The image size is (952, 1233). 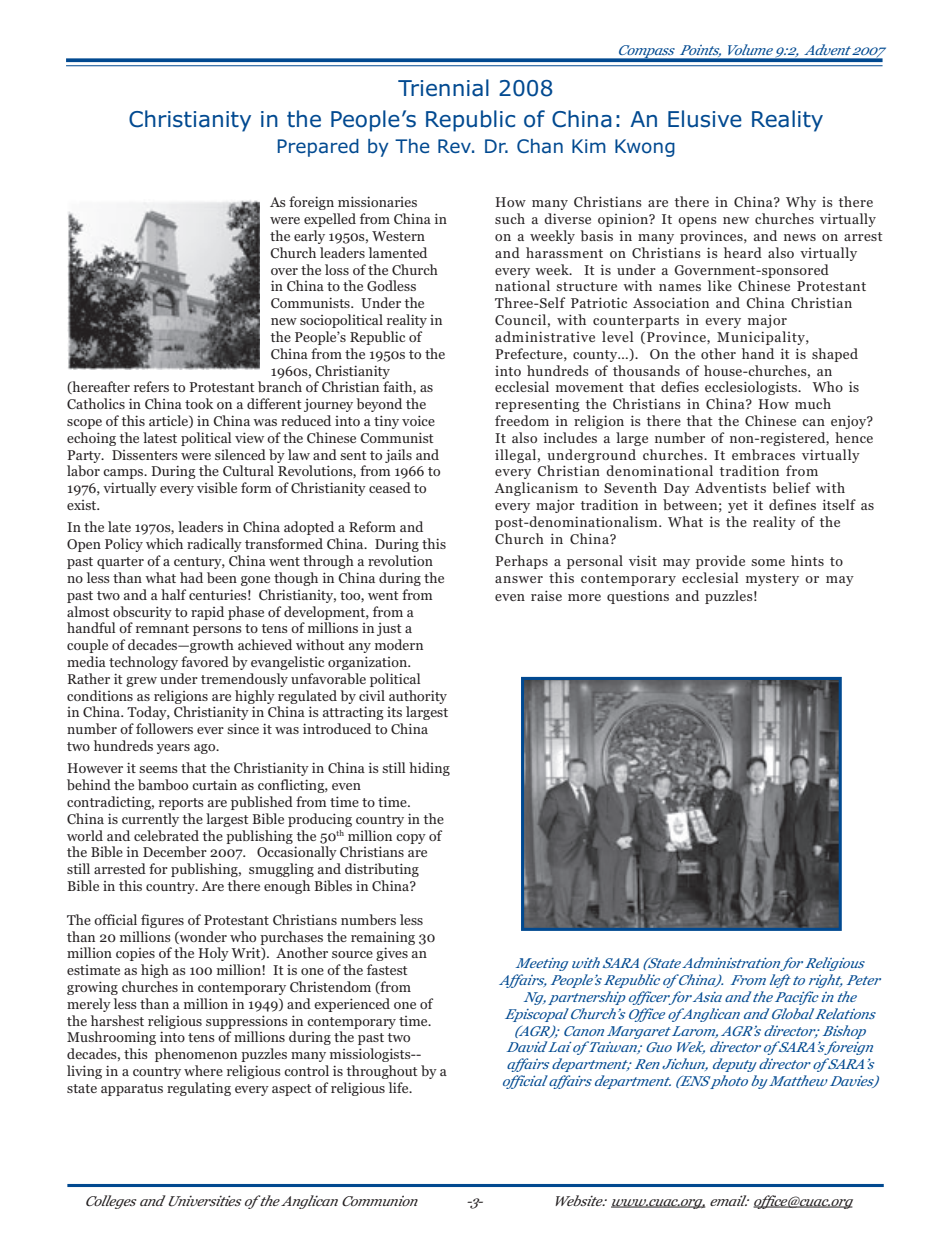 What do you see at coordinates (772, 580) in the image?
I see `mystery` at bounding box center [772, 580].
